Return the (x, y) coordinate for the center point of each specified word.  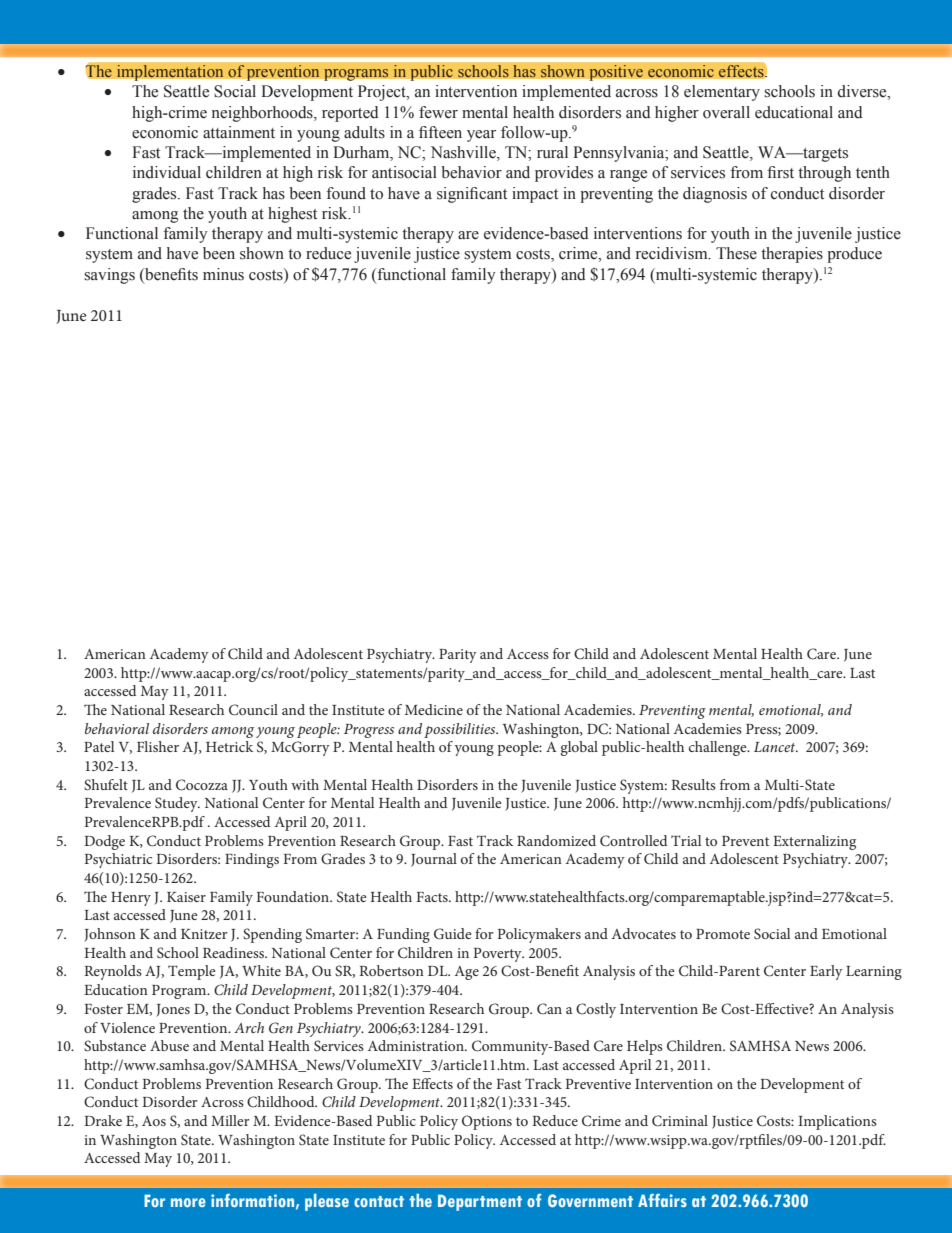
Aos (154, 1121)
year (481, 136)
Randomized (556, 840)
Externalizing (814, 842)
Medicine (434, 709)
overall (726, 112)
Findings (252, 860)
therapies (792, 255)
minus (223, 274)
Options (487, 1122)
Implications (837, 1122)
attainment (239, 132)
